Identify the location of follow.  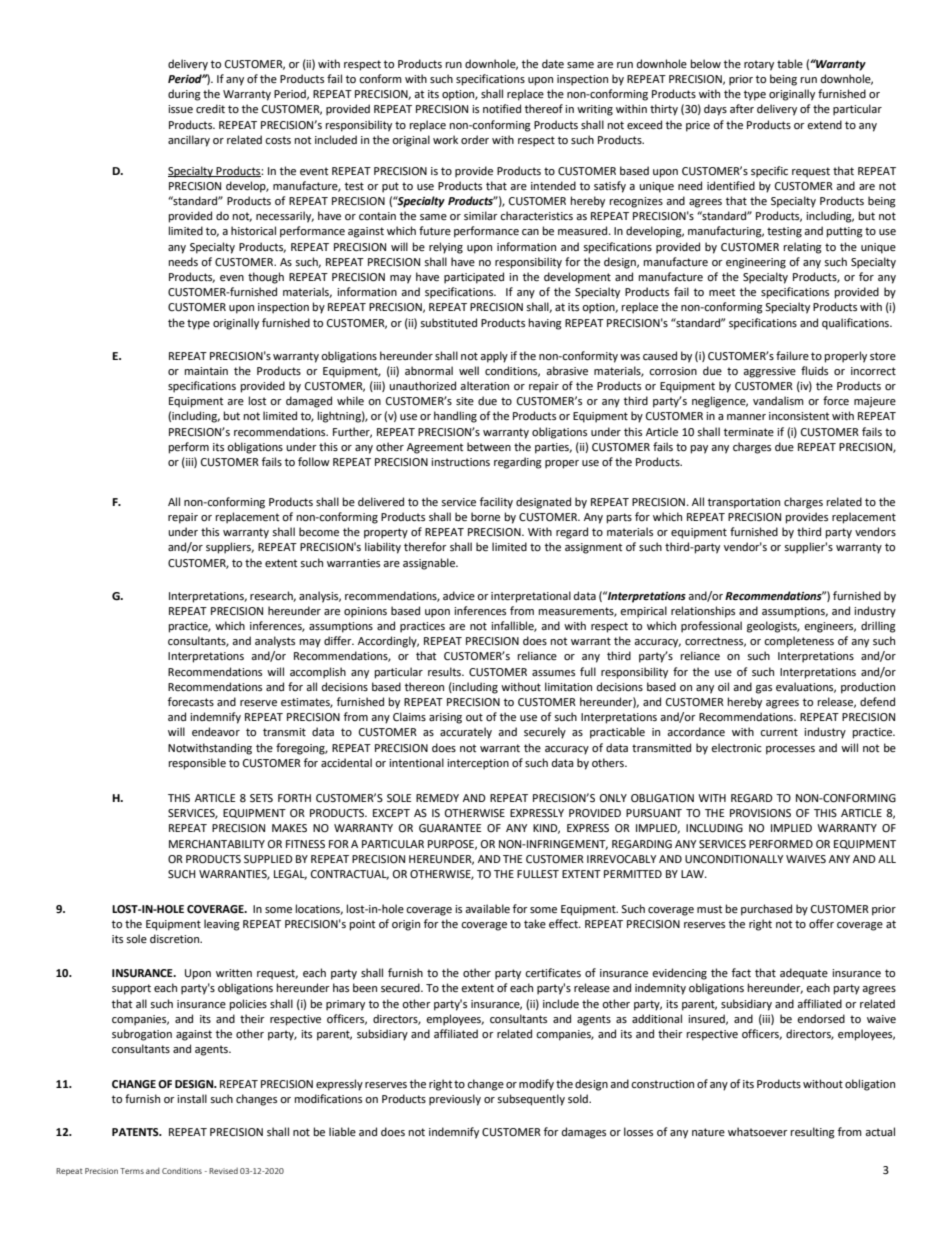
(314, 461).
